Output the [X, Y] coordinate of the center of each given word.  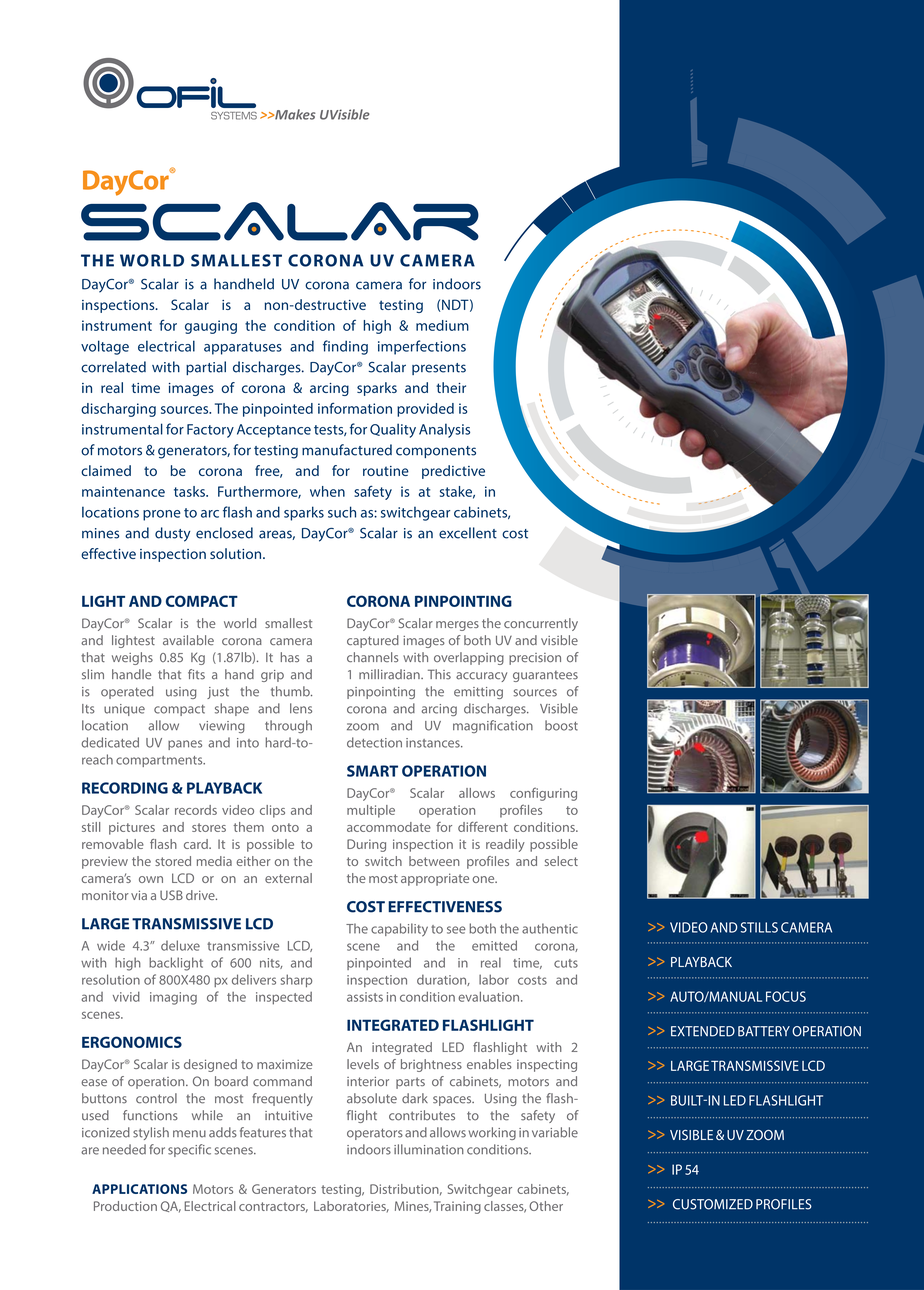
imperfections [422, 347]
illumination [429, 1149]
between [434, 861]
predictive [453, 472]
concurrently [541, 624]
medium [442, 325]
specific [189, 1150]
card [197, 844]
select [561, 861]
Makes [294, 114]
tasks [190, 491]
